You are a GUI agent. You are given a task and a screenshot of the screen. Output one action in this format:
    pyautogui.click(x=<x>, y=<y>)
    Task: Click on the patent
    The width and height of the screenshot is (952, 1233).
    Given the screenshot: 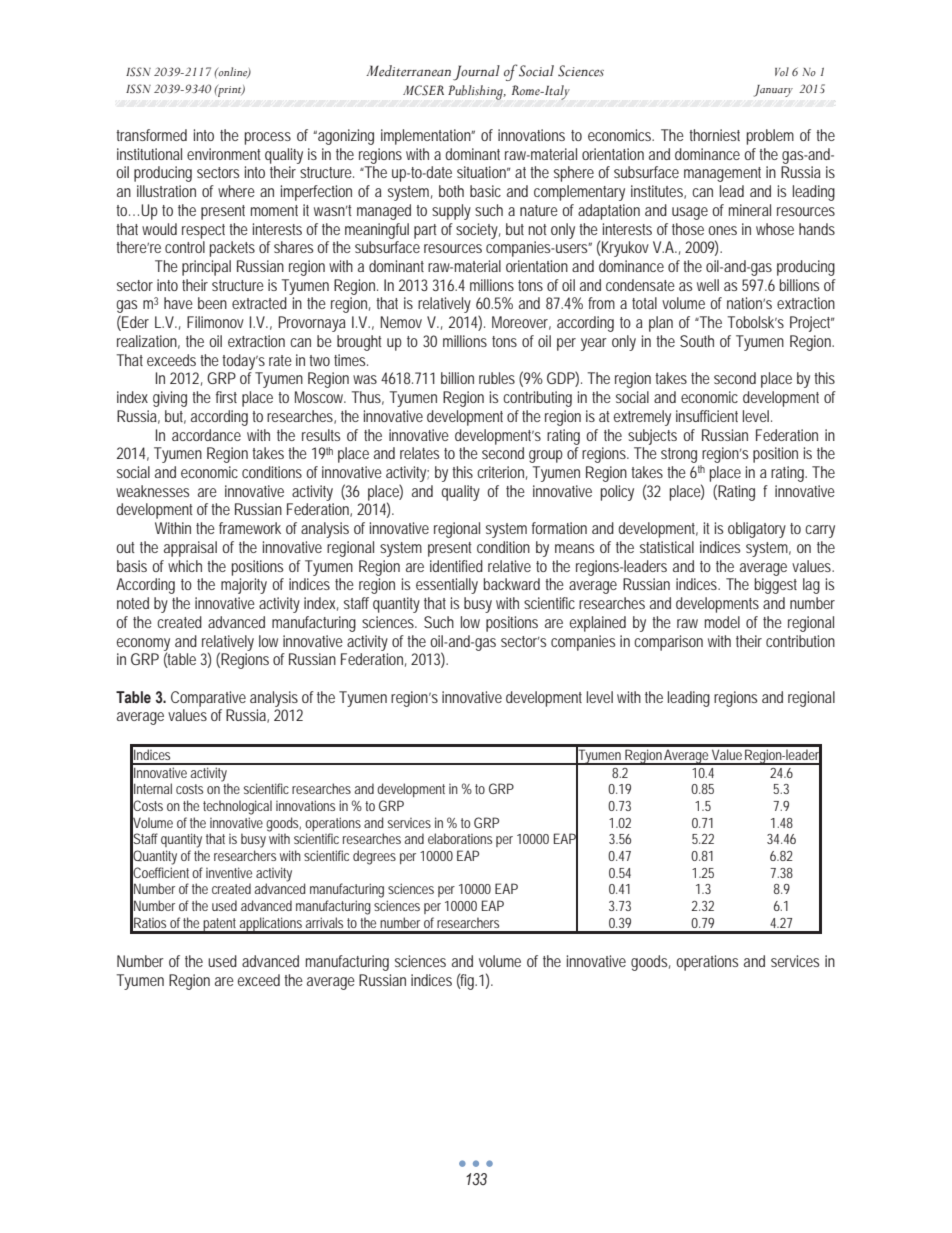 What is the action you would take?
    pyautogui.click(x=221, y=925)
